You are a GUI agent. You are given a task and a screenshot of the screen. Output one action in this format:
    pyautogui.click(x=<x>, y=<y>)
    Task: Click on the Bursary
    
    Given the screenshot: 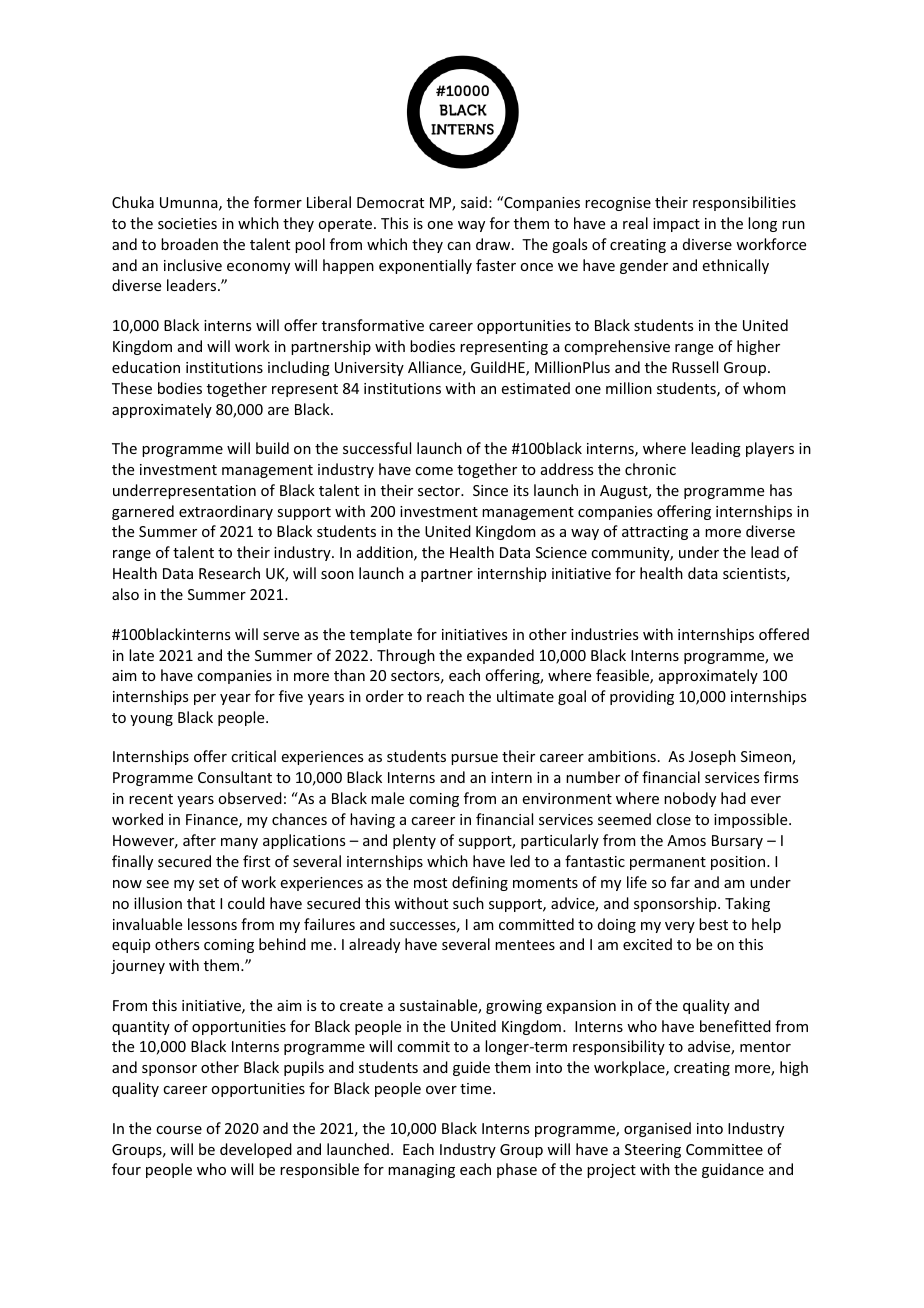 What is the action you would take?
    pyautogui.click(x=737, y=842)
